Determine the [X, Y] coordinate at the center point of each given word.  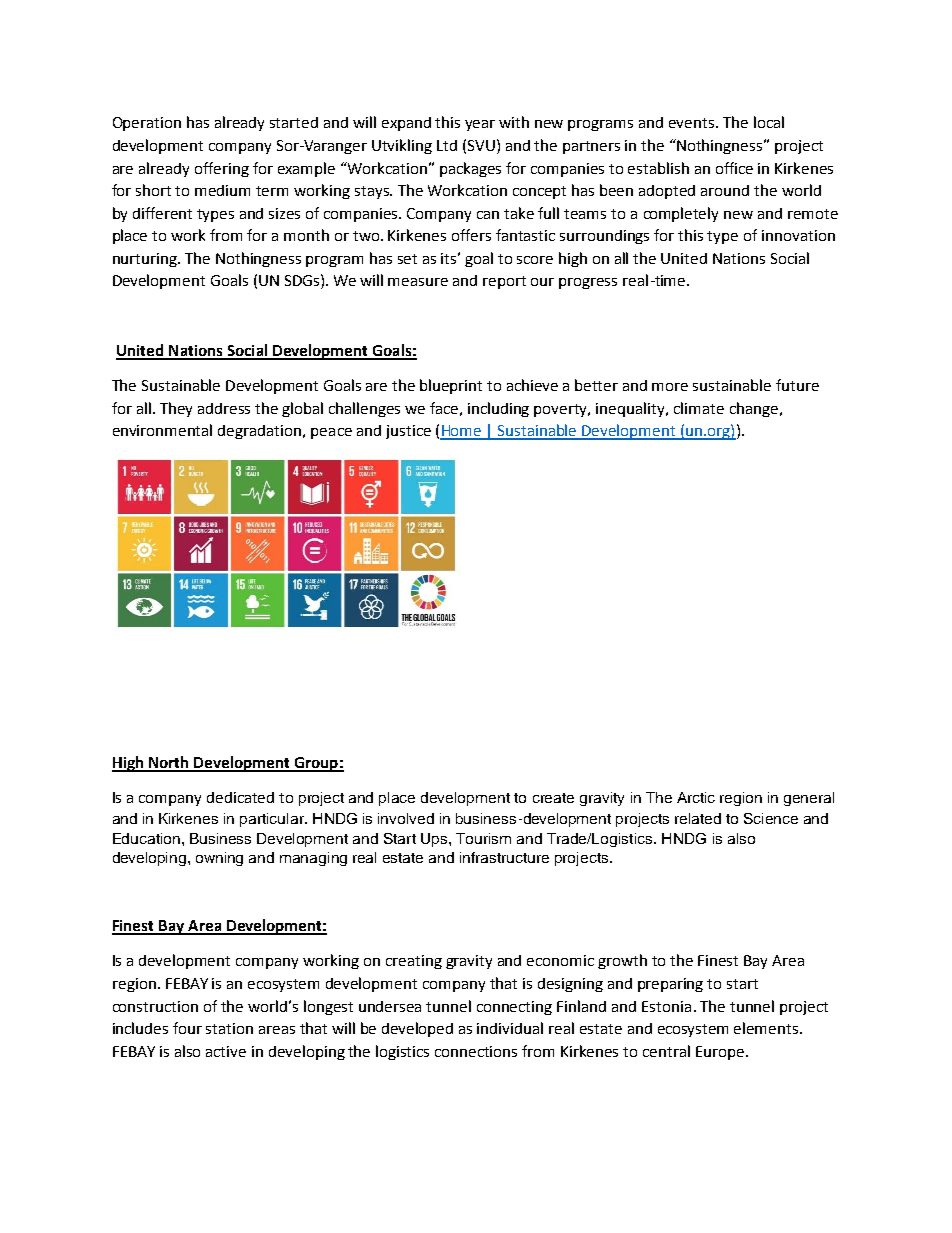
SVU [481, 145]
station [229, 1028]
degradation [261, 432]
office [734, 168]
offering [222, 169]
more [670, 387]
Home [462, 432]
